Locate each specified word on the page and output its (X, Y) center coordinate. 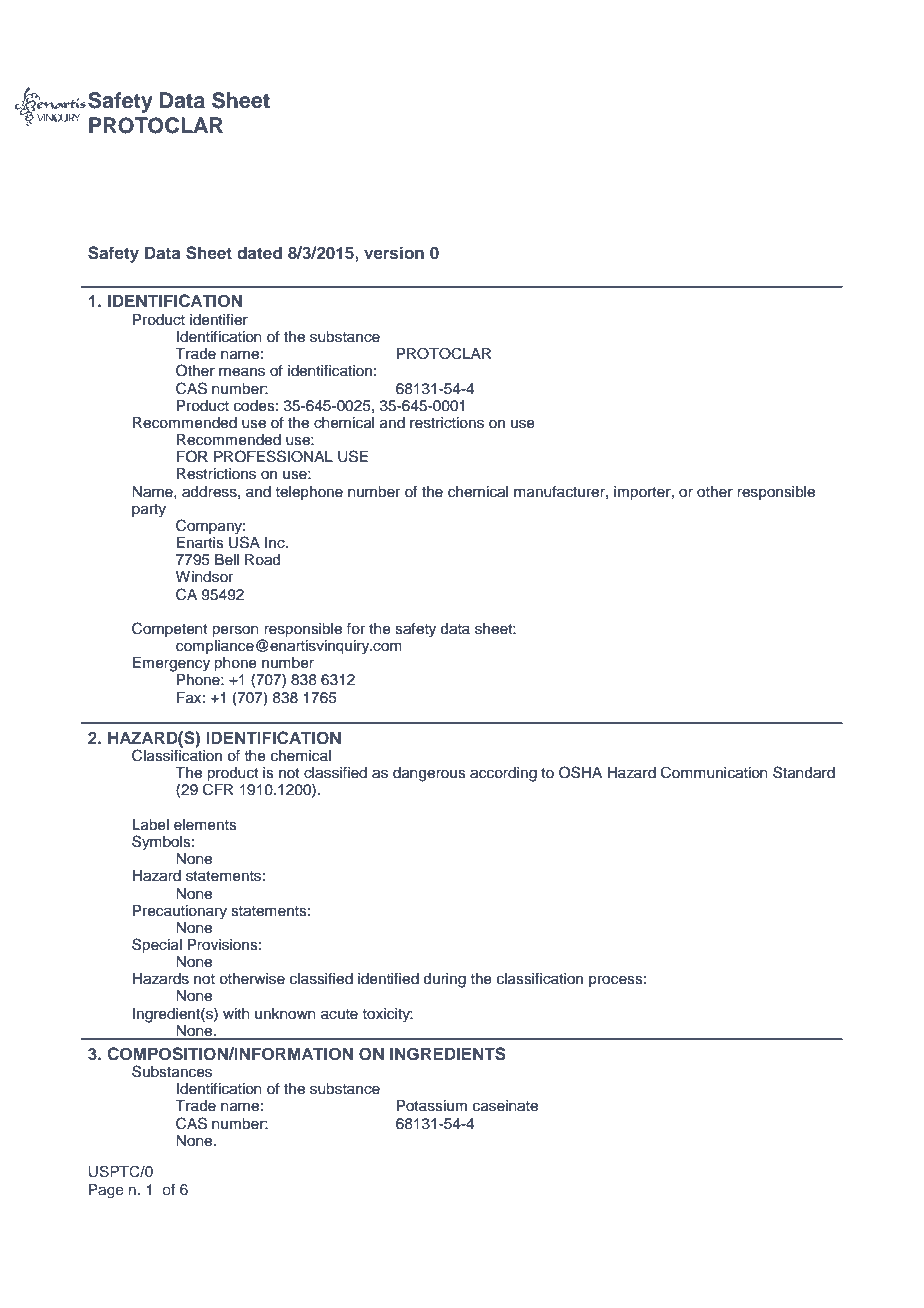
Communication (714, 772)
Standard (804, 772)
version (394, 252)
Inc (276, 543)
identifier (219, 320)
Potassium (432, 1106)
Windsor (204, 577)
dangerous (429, 774)
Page (106, 1191)
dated (259, 252)
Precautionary (180, 912)
